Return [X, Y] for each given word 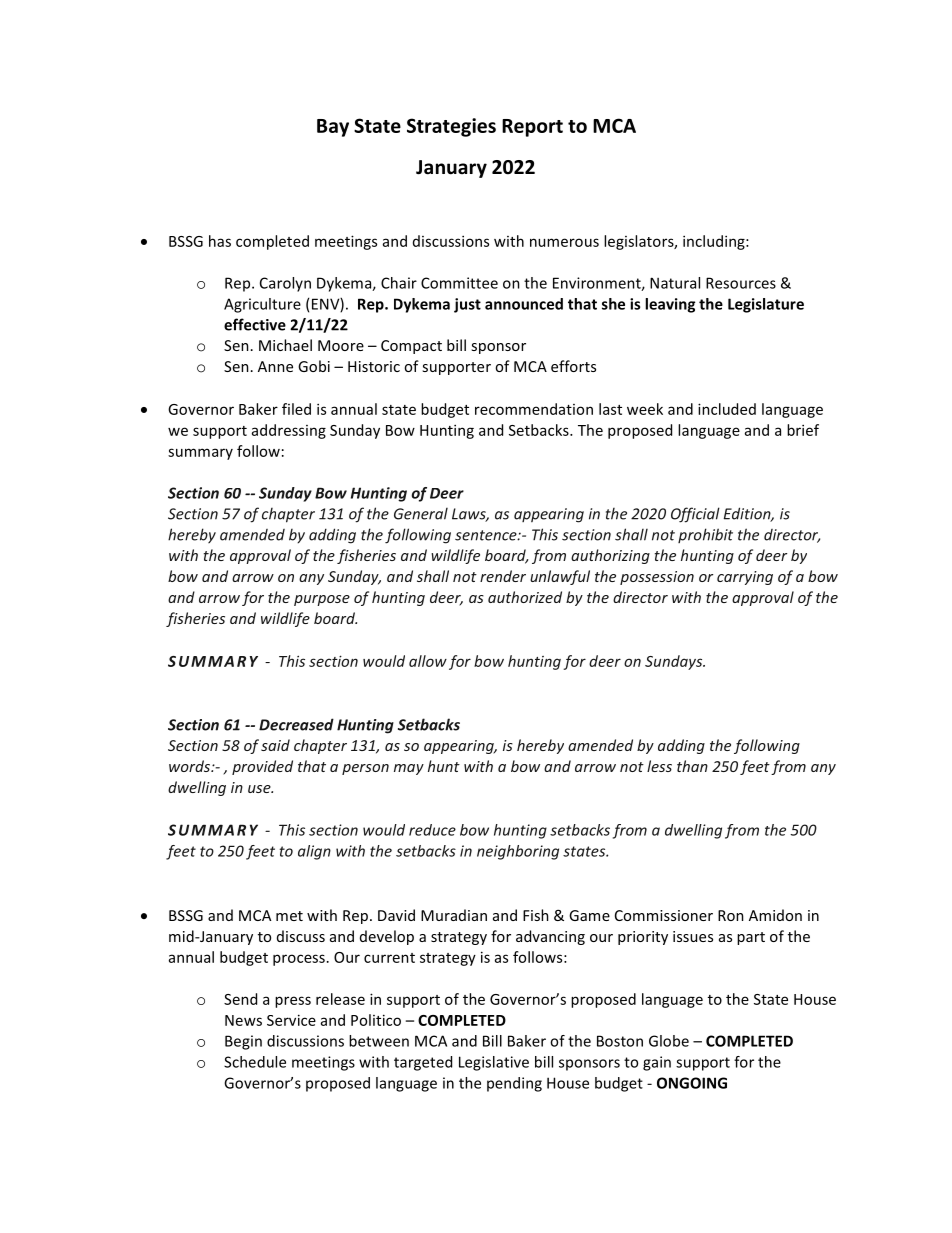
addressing [289, 431]
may [409, 769]
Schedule [255, 1062]
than [692, 766]
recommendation [534, 409]
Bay [333, 128]
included [727, 409]
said [275, 745]
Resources [741, 283]
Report [532, 128]
